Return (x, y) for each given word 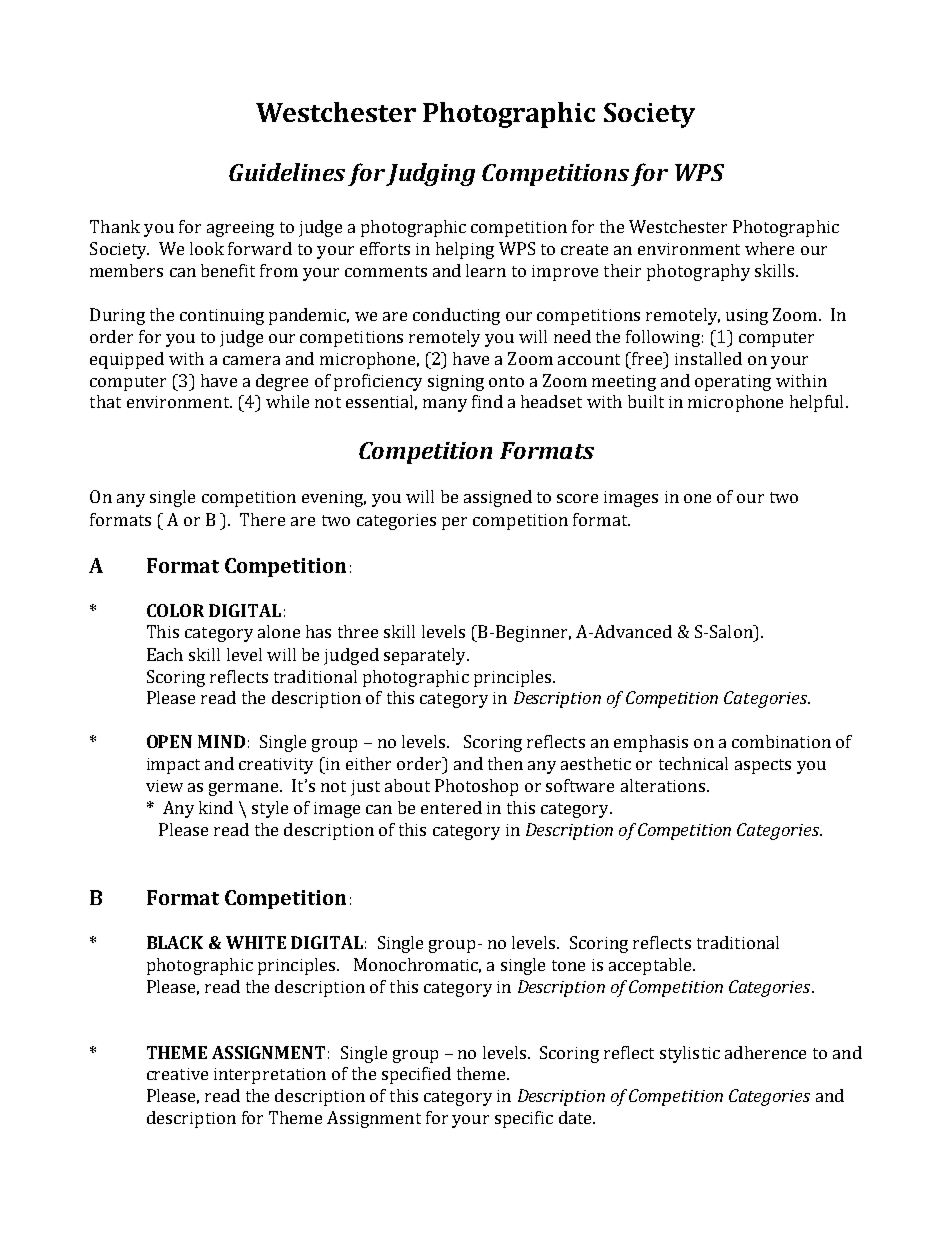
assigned (498, 498)
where (769, 248)
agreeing (240, 229)
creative (177, 1074)
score (577, 498)
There (262, 519)
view (164, 786)
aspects (763, 766)
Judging (430, 174)
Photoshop (476, 787)
